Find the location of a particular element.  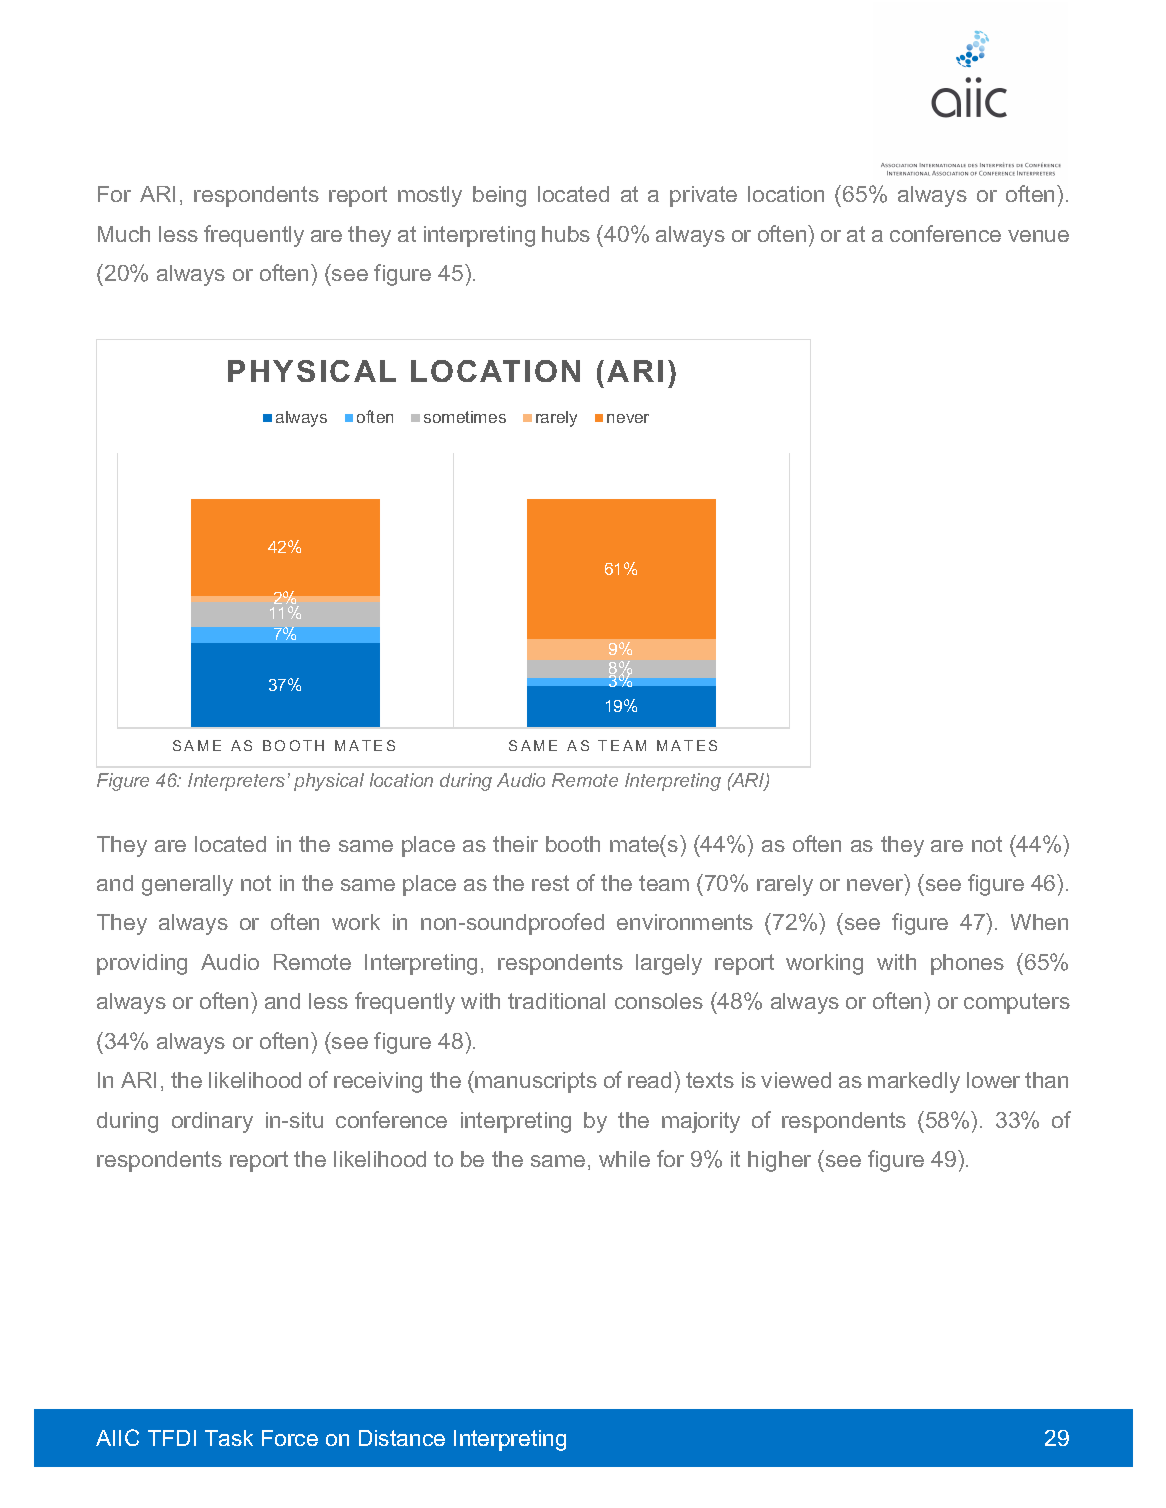

sometimes is located at coordinates (465, 417).
